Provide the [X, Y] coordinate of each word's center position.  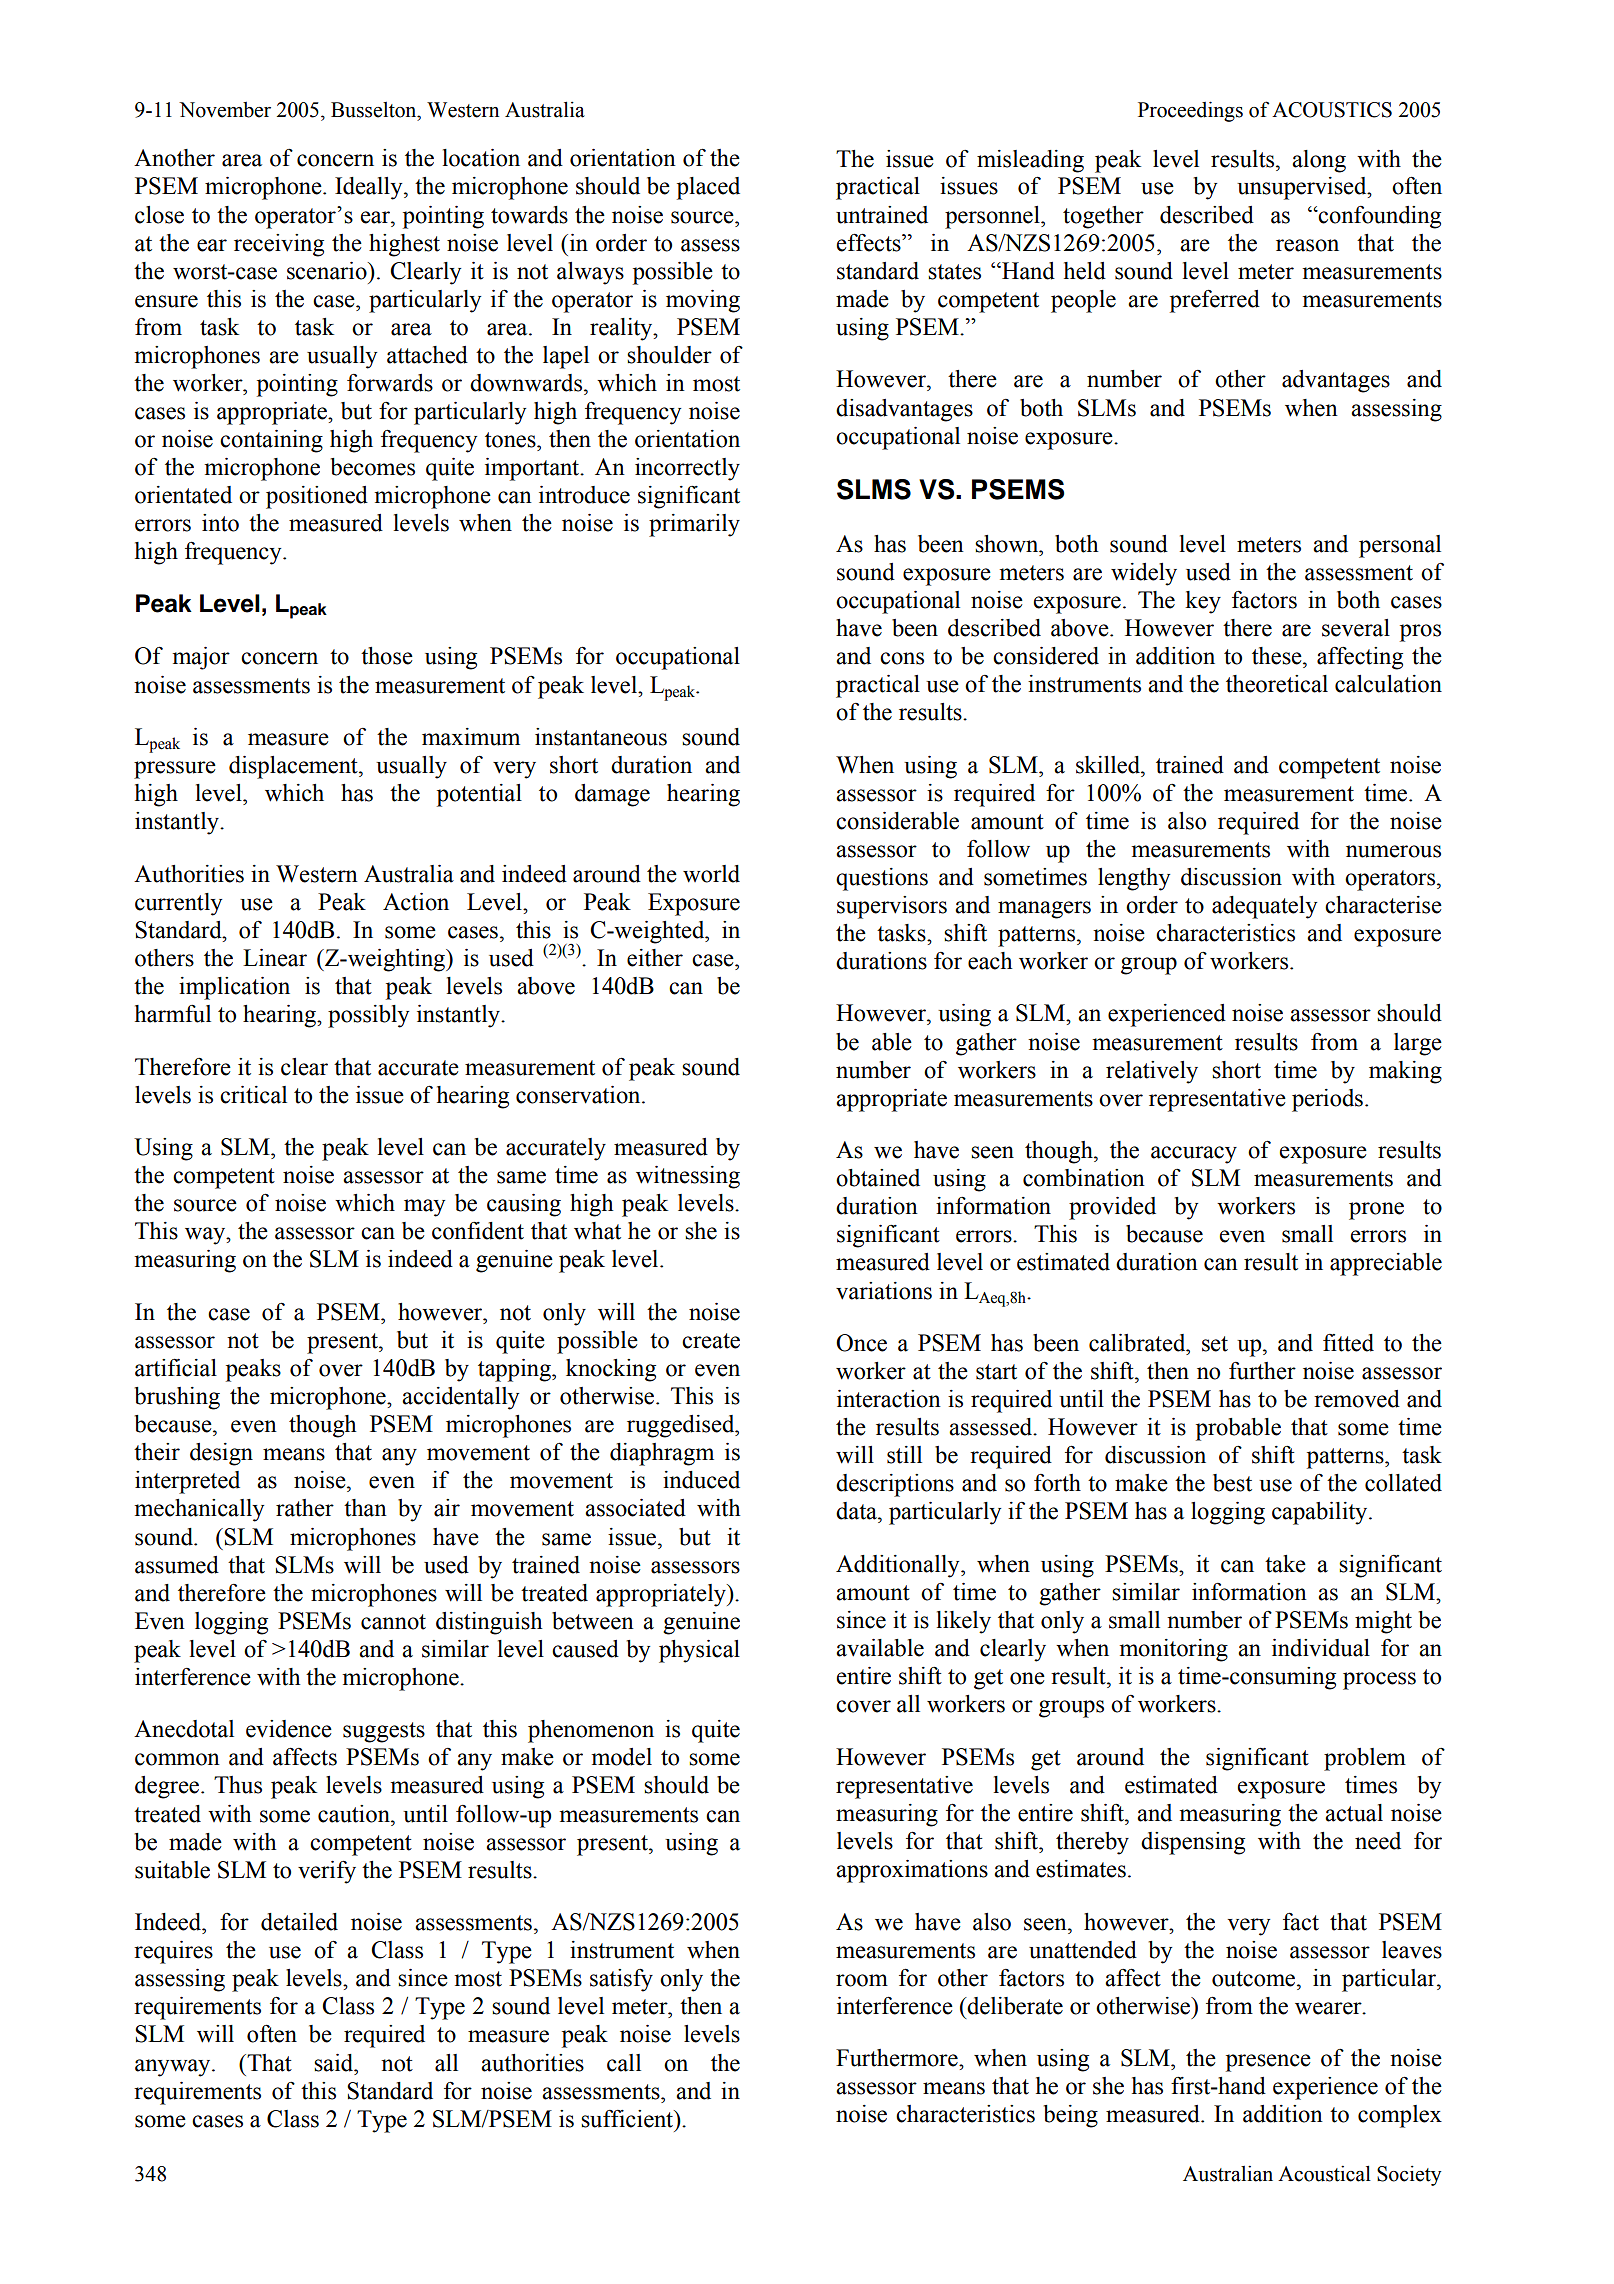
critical [253, 1095]
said [335, 2063]
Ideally [370, 188]
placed [708, 188]
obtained [878, 1178]
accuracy [1194, 1155]
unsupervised [1303, 188]
